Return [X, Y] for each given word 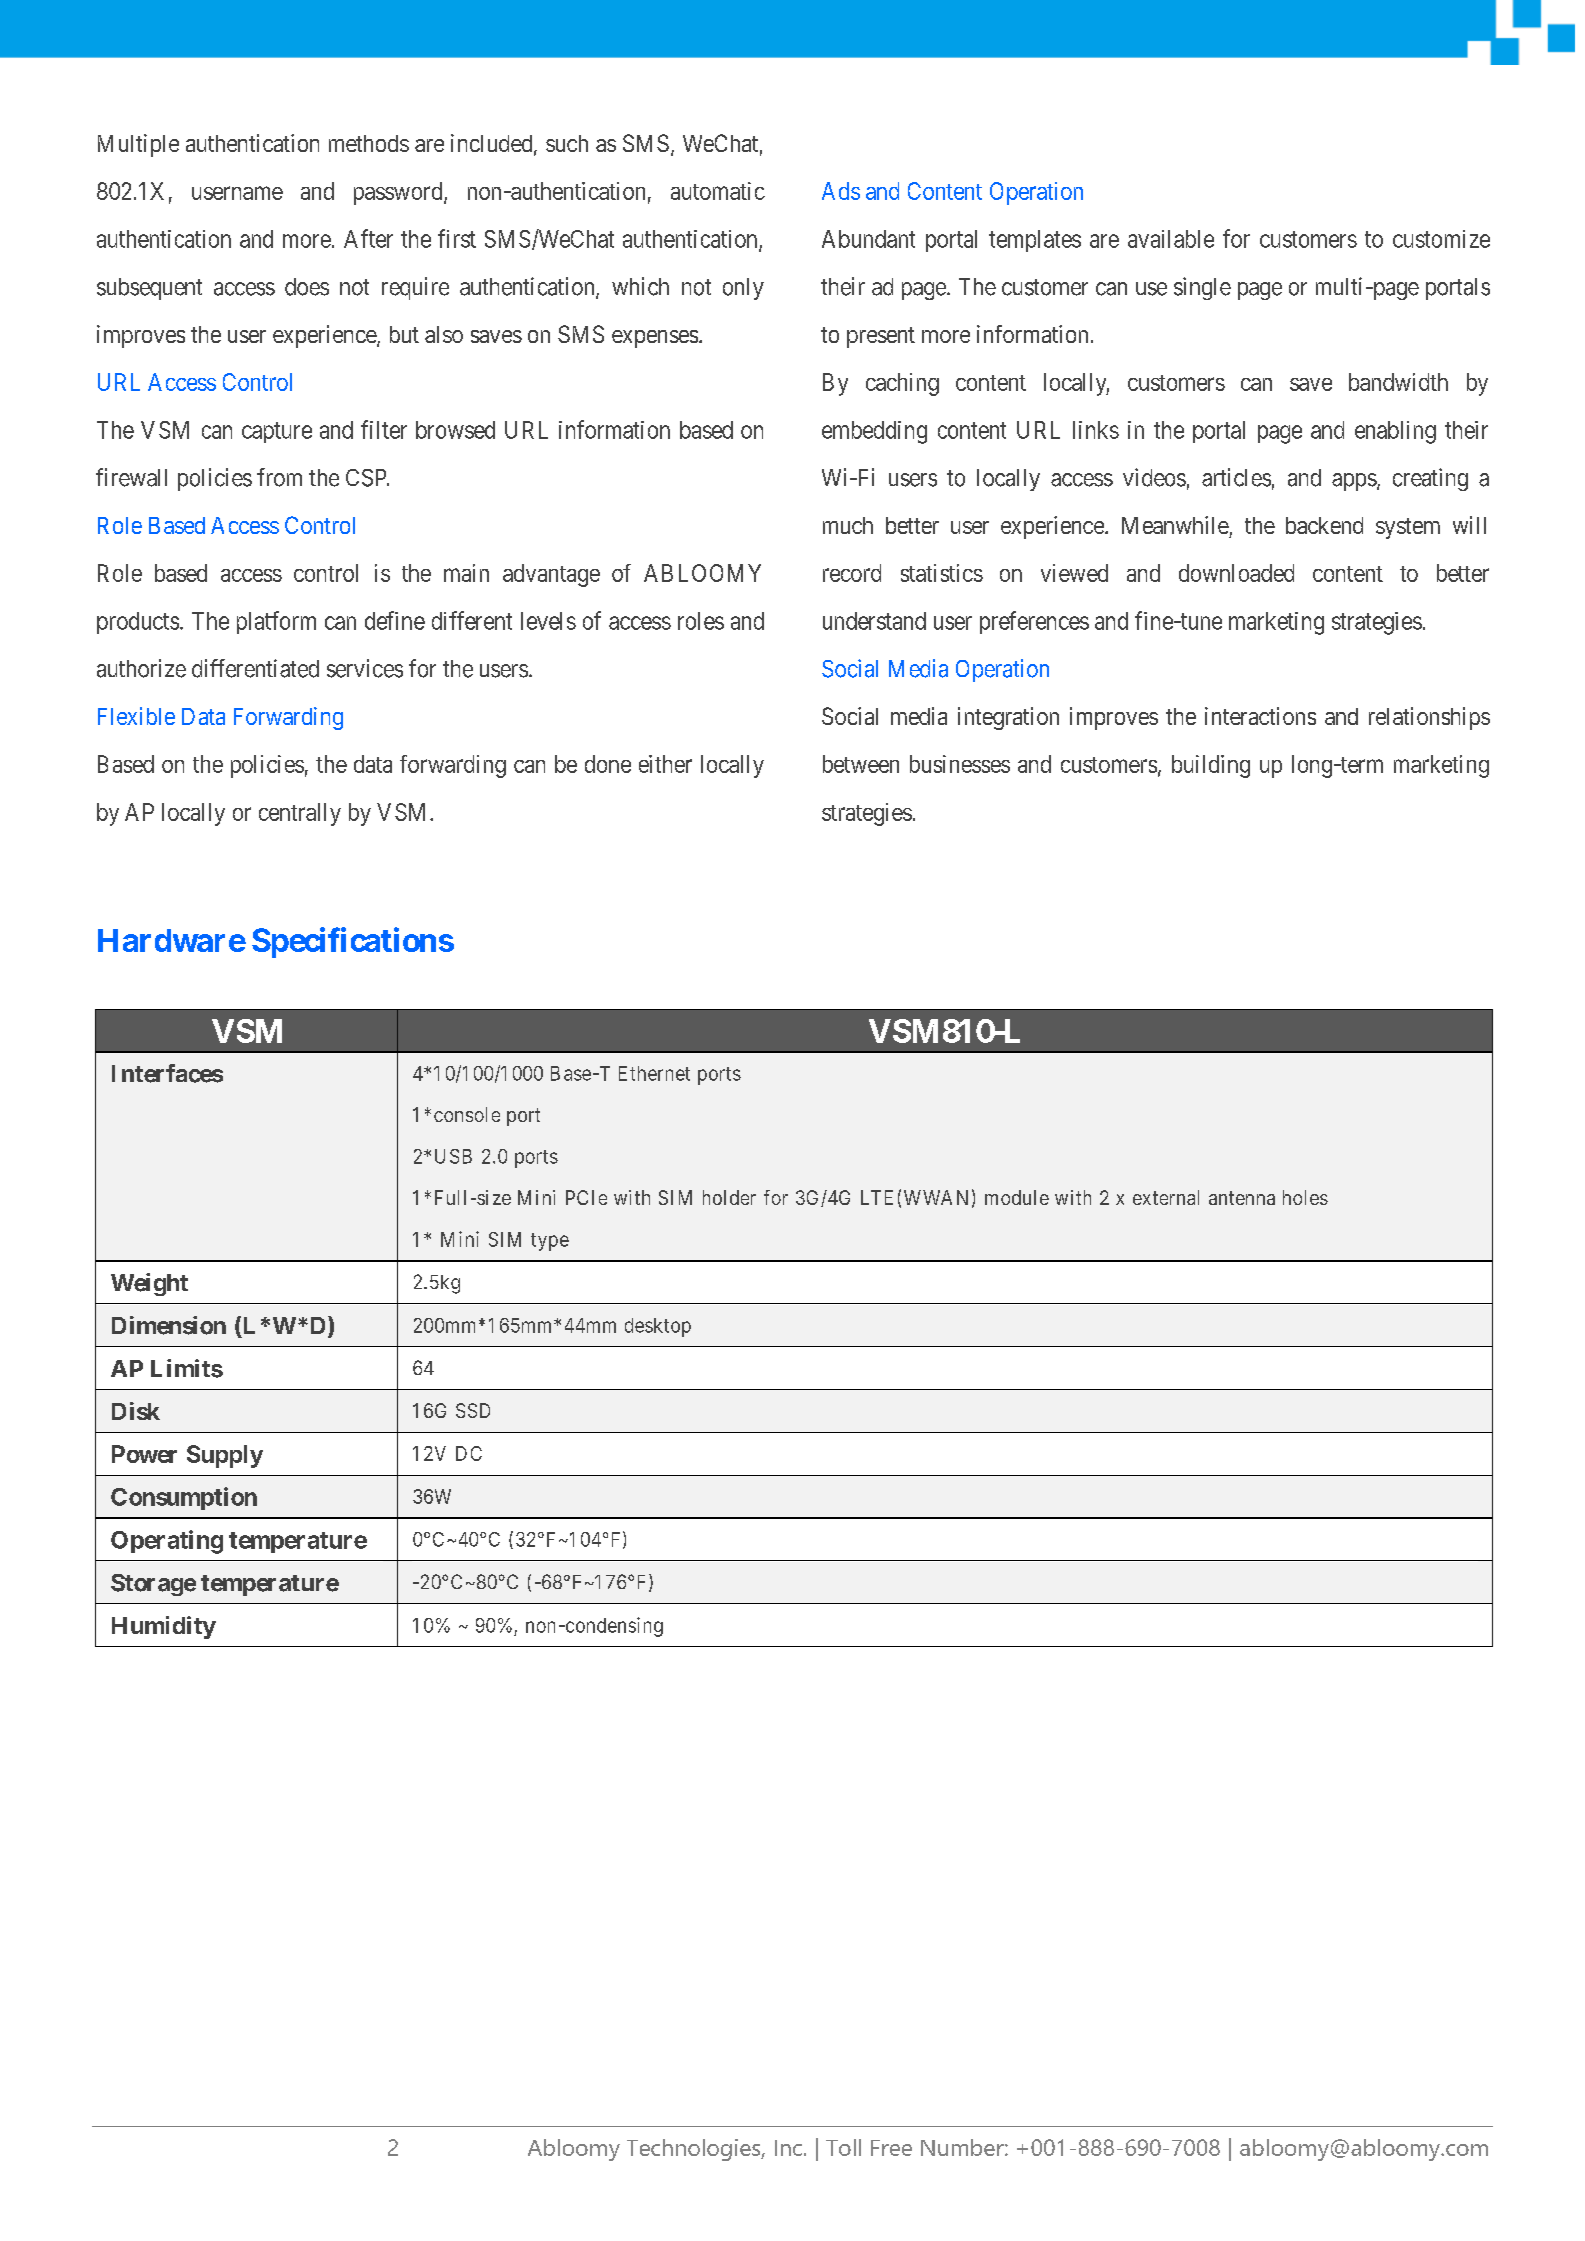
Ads [841, 191]
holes [1305, 1197]
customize [1441, 239]
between [861, 764]
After [368, 238]
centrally [300, 814]
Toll [843, 2147]
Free [891, 2148]
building [1211, 766]
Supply [225, 1456]
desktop [658, 1327]
